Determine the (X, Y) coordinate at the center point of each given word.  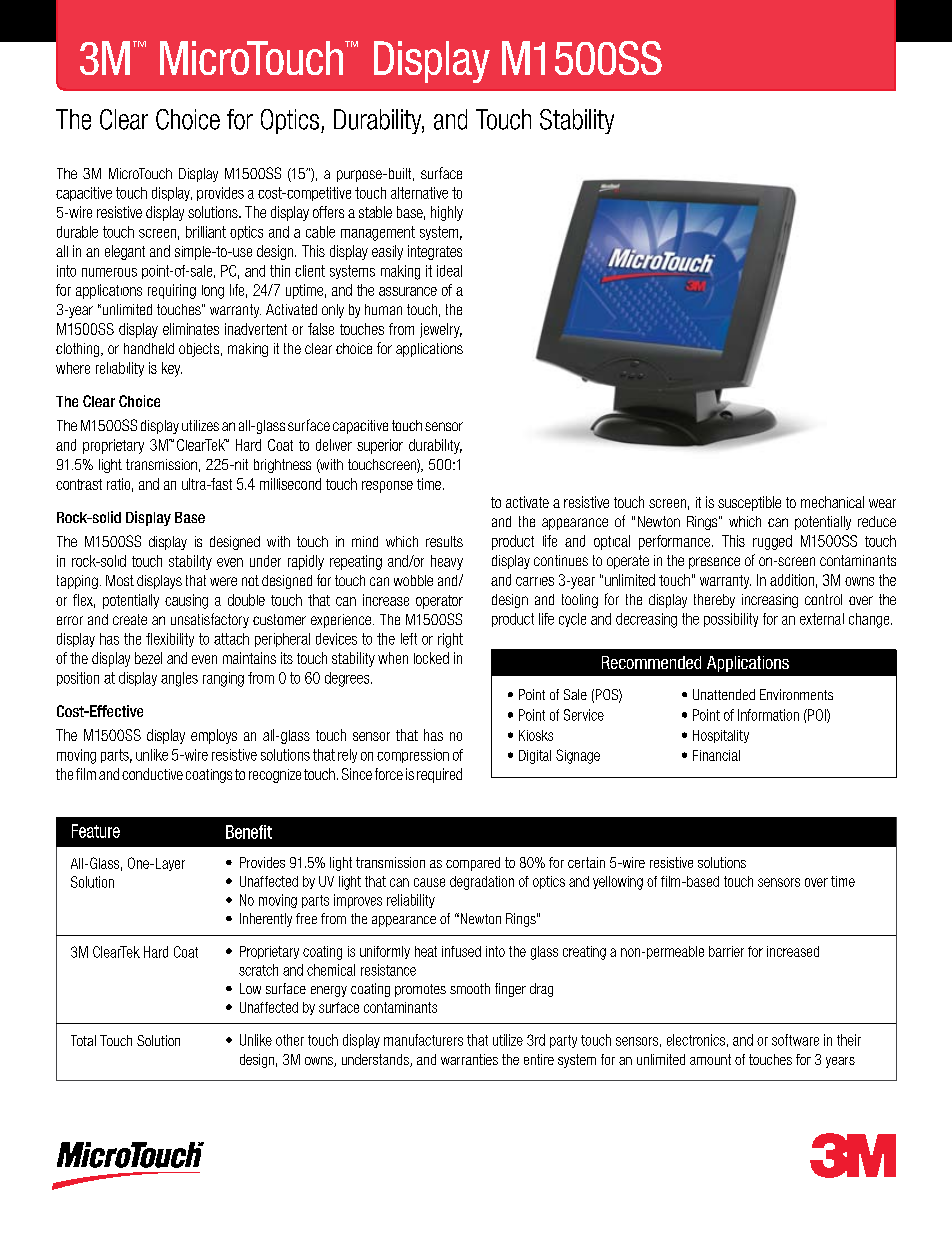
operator (439, 602)
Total (83, 1040)
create (130, 619)
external (822, 619)
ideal (449, 271)
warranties (469, 1059)
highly (447, 213)
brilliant (206, 232)
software (795, 1040)
